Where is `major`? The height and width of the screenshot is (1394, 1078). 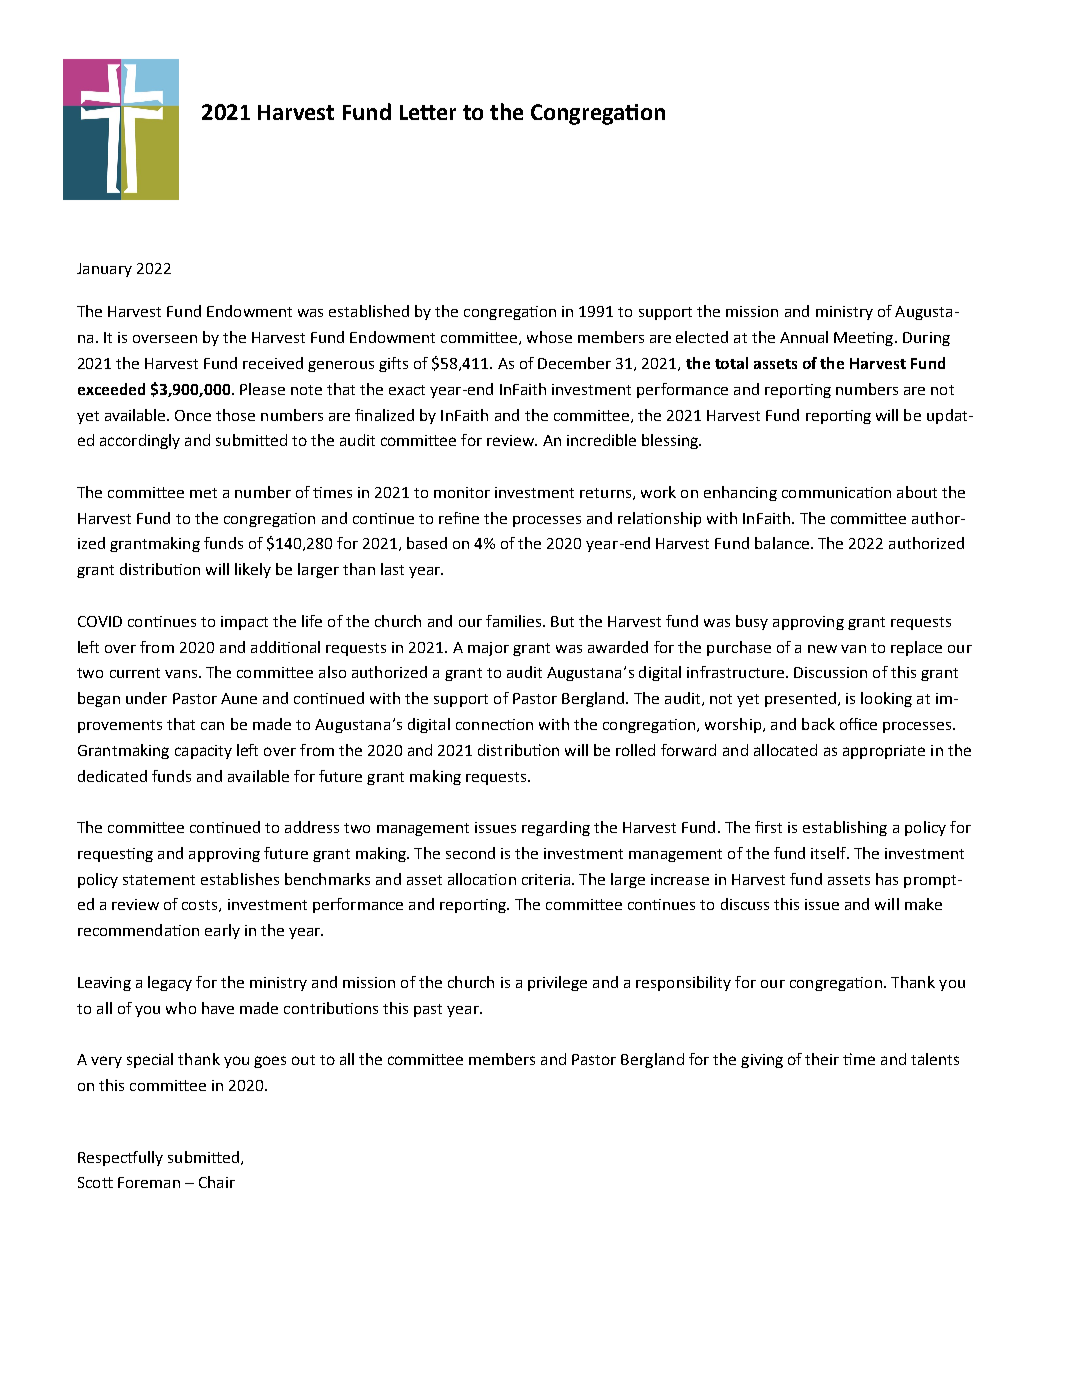 major is located at coordinates (488, 649).
